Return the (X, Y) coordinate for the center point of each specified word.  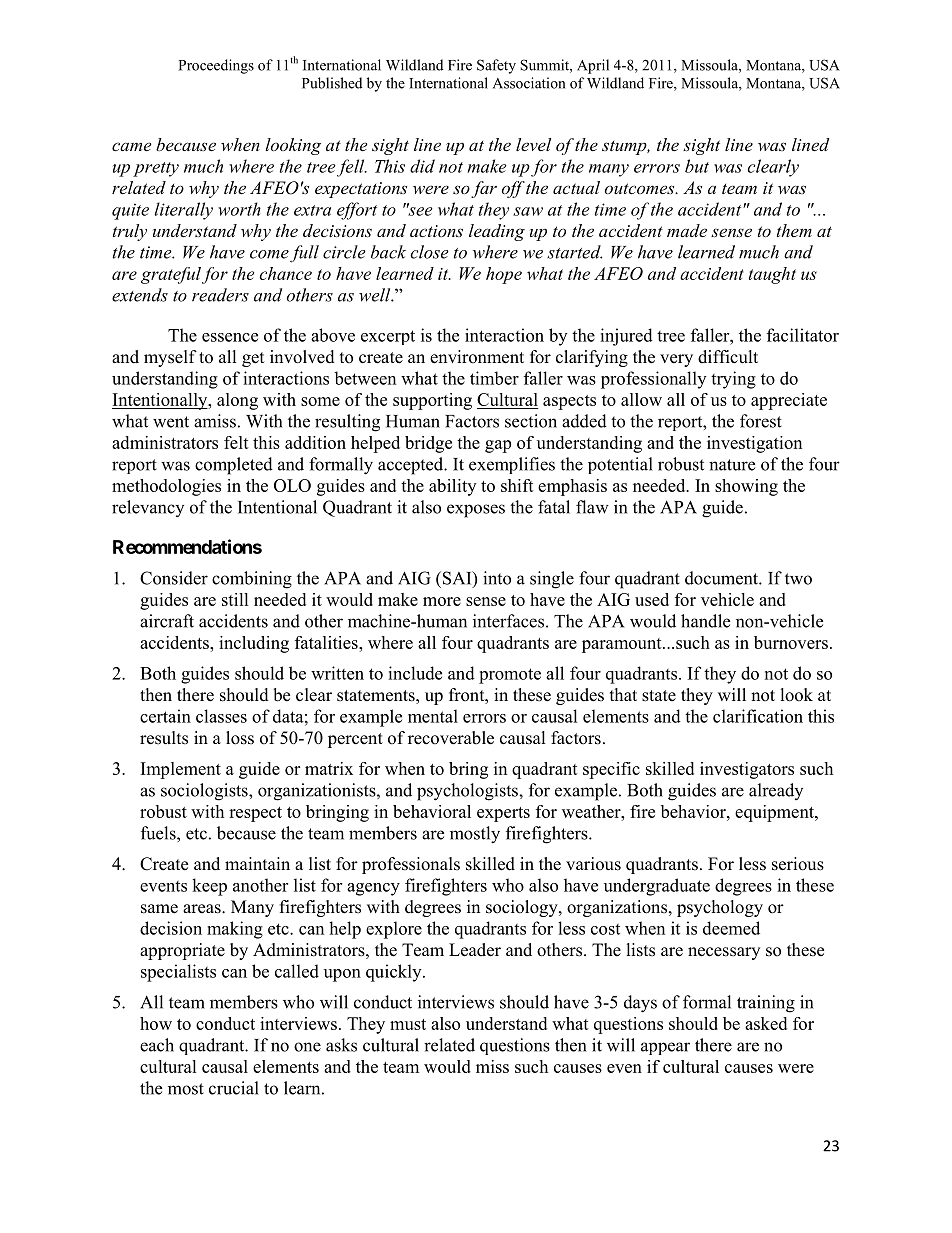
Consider (174, 578)
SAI (458, 579)
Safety (496, 66)
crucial (234, 1088)
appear (665, 1048)
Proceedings (216, 66)
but (697, 166)
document (722, 578)
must (408, 1024)
